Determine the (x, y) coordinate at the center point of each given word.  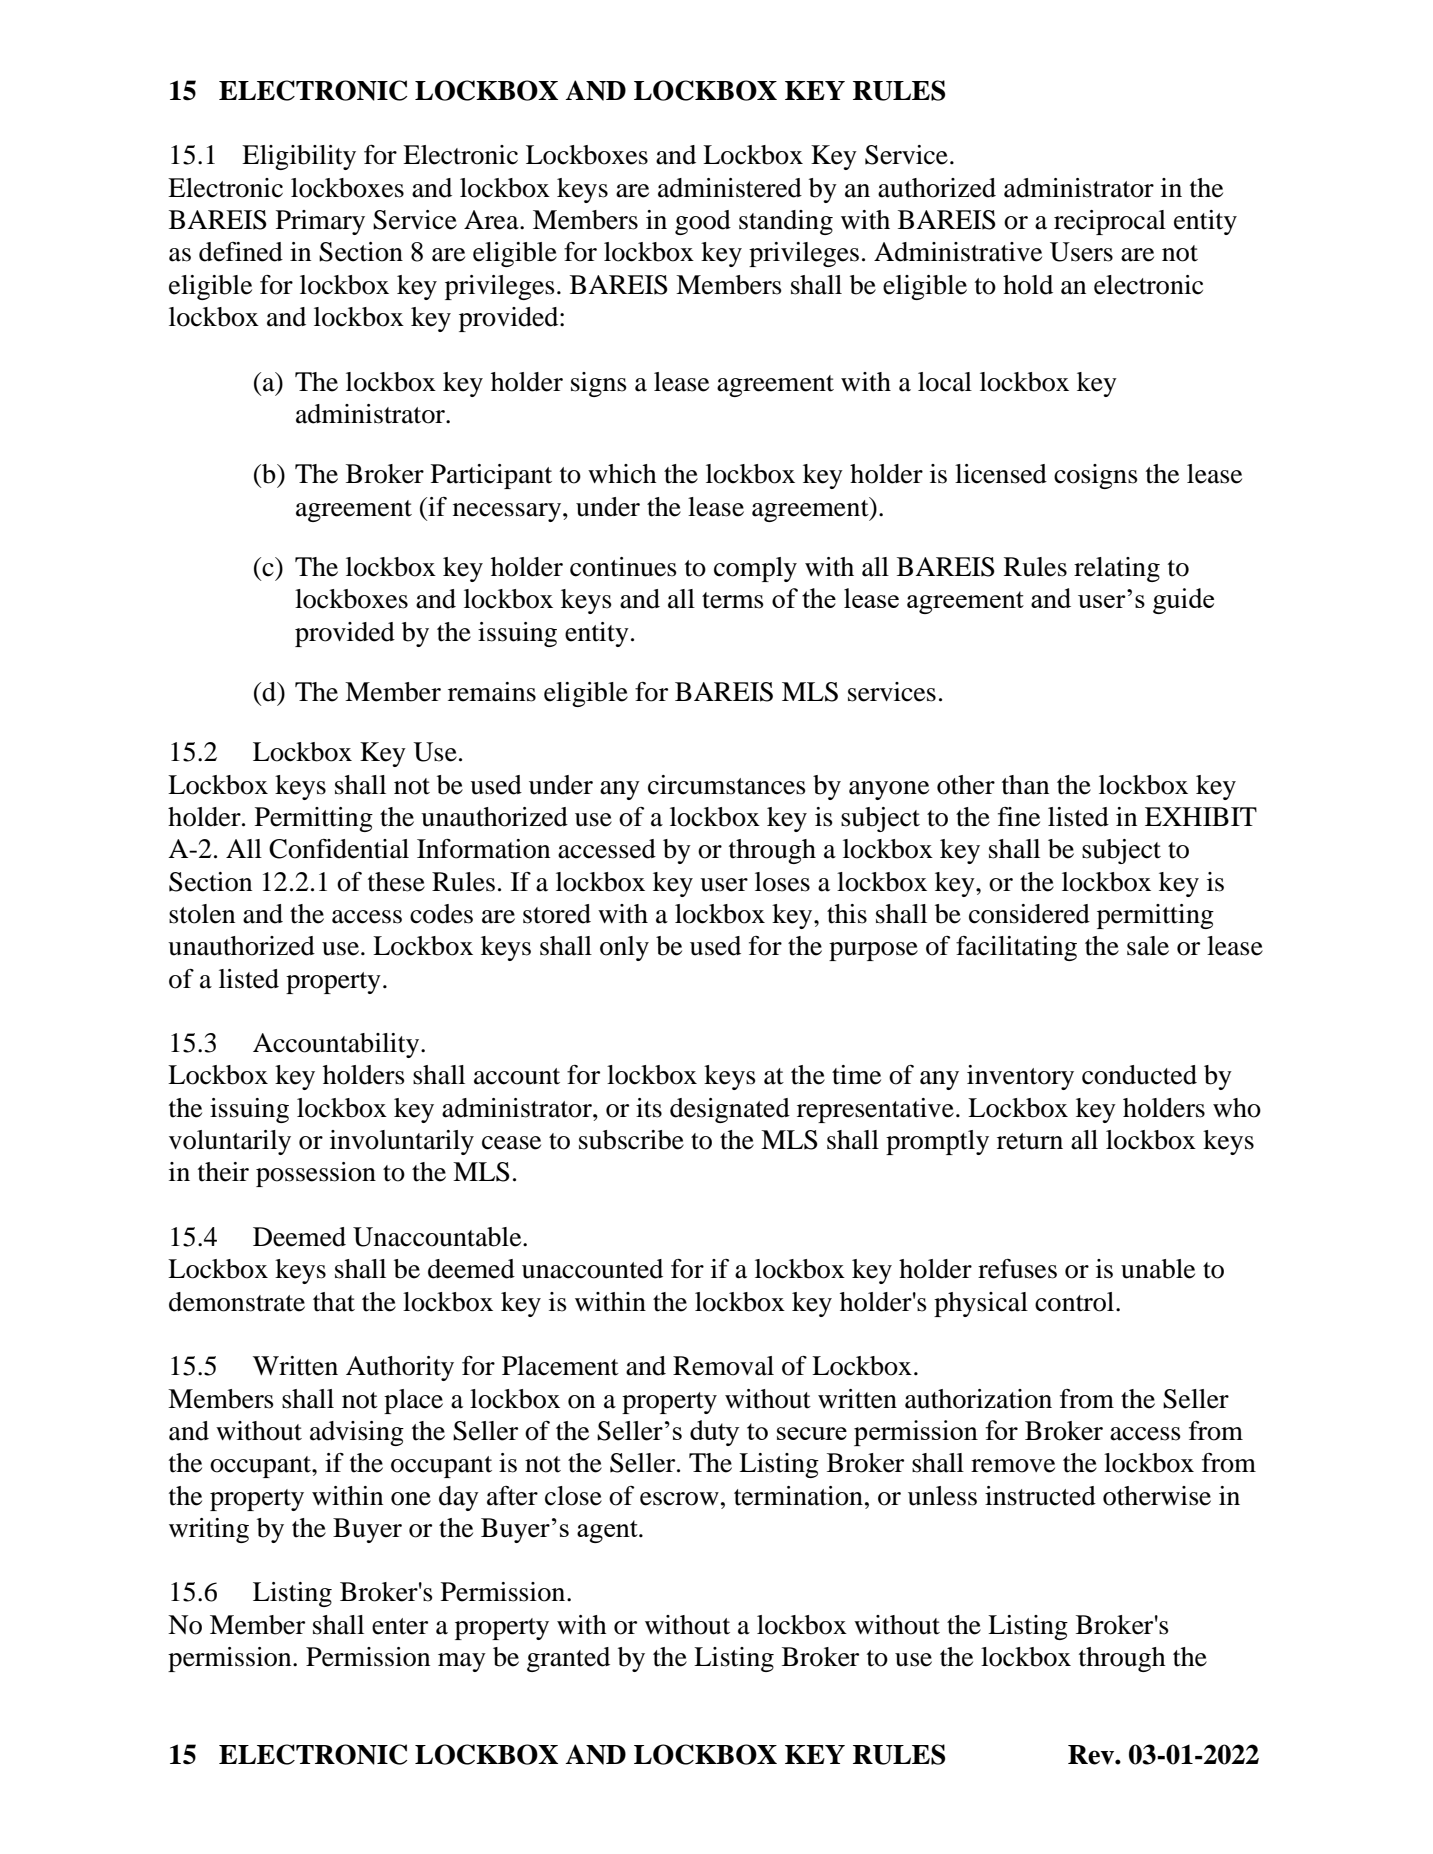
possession (316, 1174)
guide (1183, 601)
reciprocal (1110, 222)
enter (400, 1626)
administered (730, 188)
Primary (320, 222)
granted (568, 1659)
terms (733, 600)
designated (730, 1110)
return (1030, 1141)
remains (492, 692)
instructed (1040, 1496)
